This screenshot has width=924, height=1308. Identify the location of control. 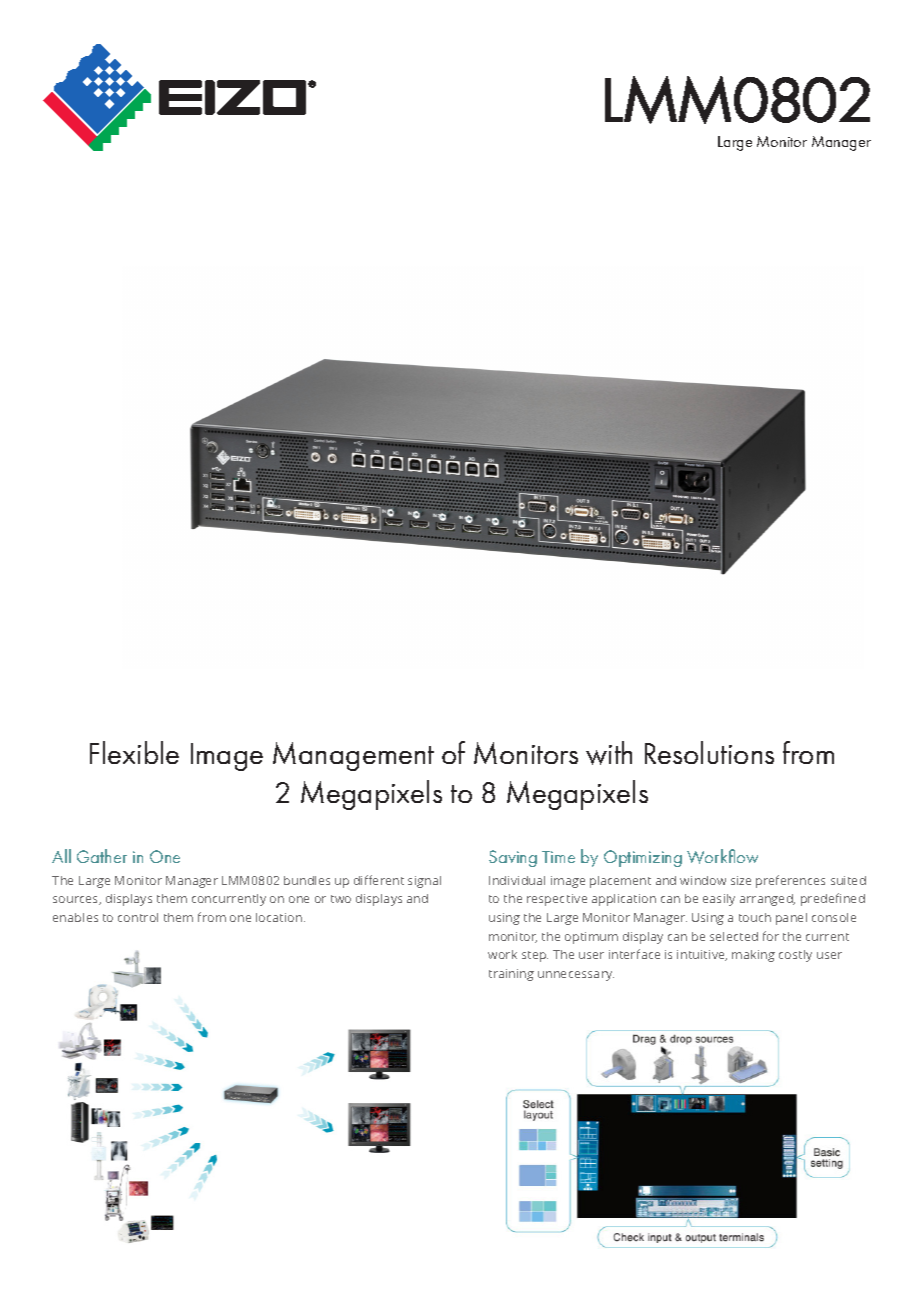
(138, 917).
